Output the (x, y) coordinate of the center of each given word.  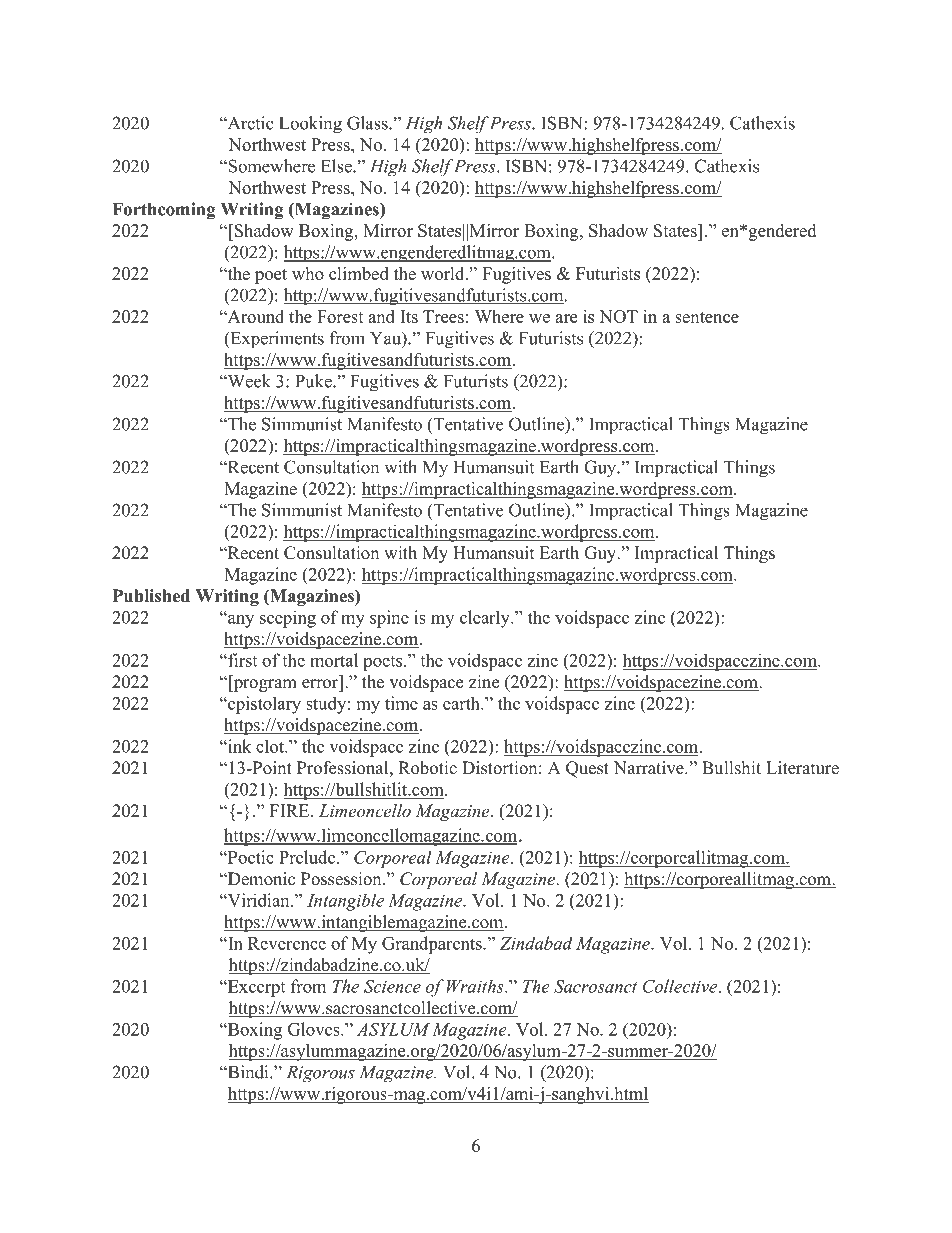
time (401, 703)
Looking (310, 125)
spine (389, 619)
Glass (368, 123)
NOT (618, 316)
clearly (486, 619)
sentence (707, 317)
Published (151, 596)
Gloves (315, 1029)
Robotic (427, 768)
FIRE (291, 810)
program (264, 685)
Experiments (276, 340)
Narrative (650, 768)
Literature (802, 768)
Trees (443, 316)
